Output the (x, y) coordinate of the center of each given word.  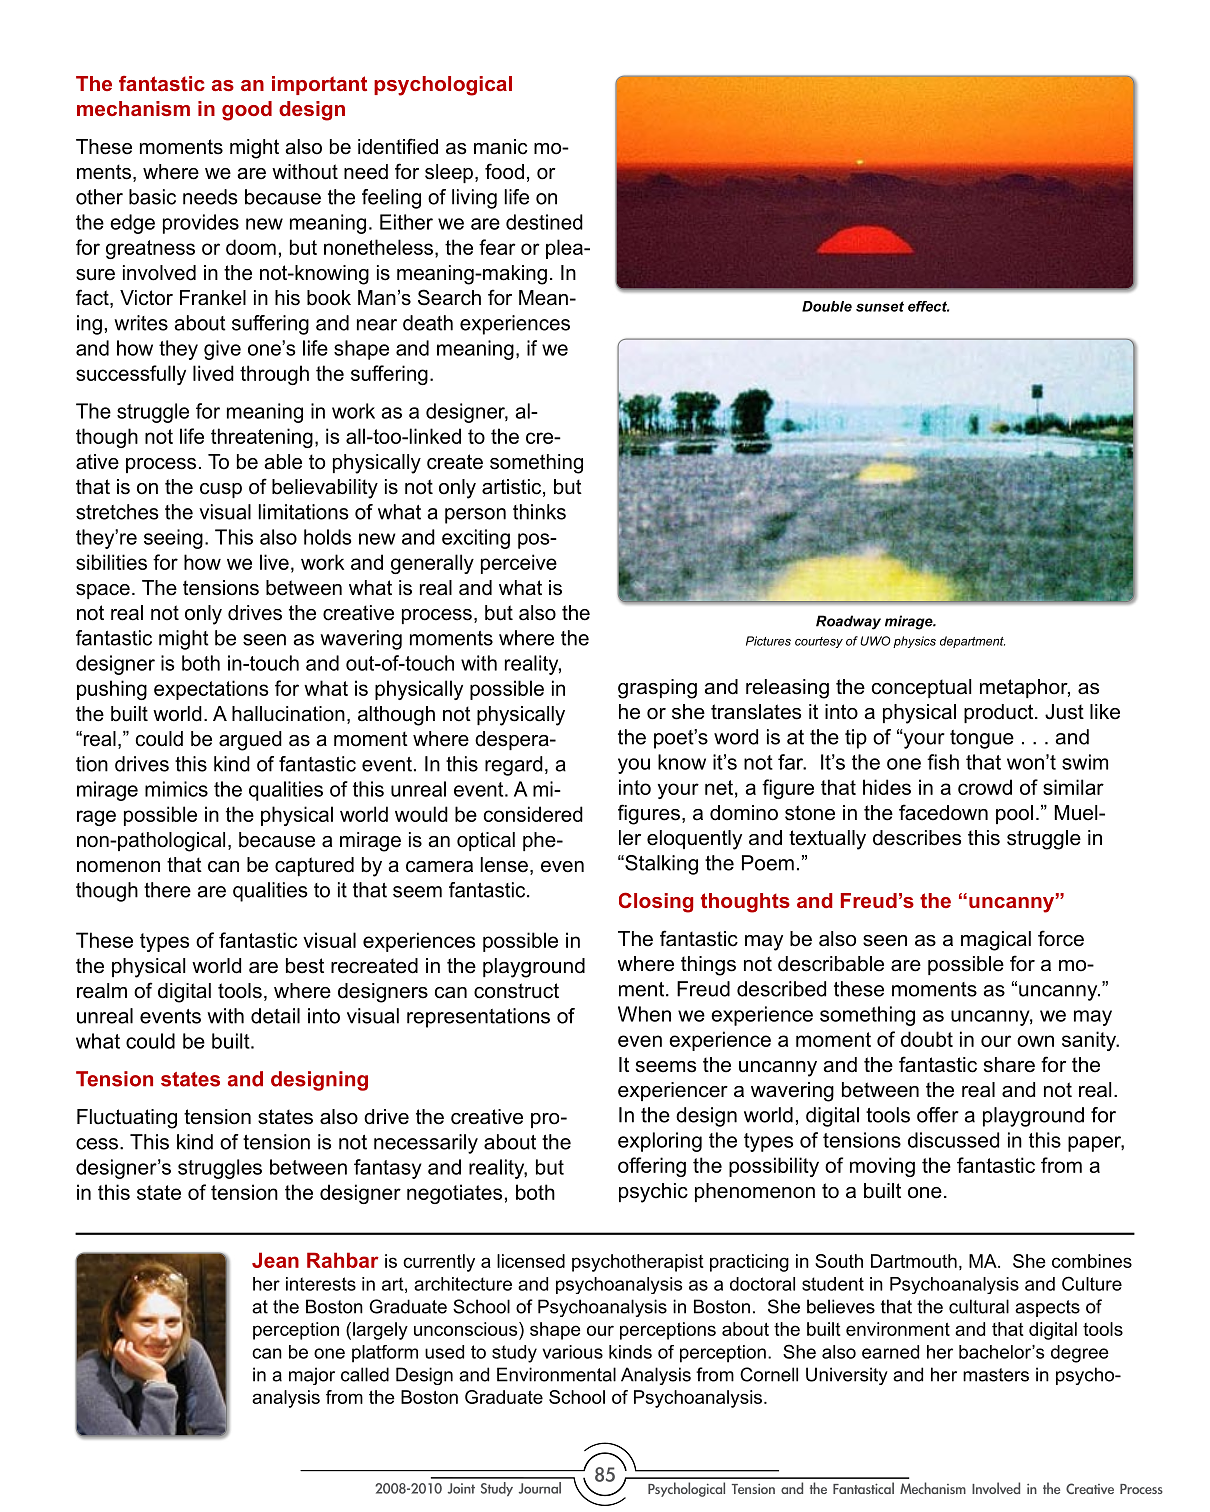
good (247, 111)
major (312, 1376)
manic (500, 147)
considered (533, 814)
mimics (176, 789)
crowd (985, 787)
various (572, 1352)
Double (827, 306)
